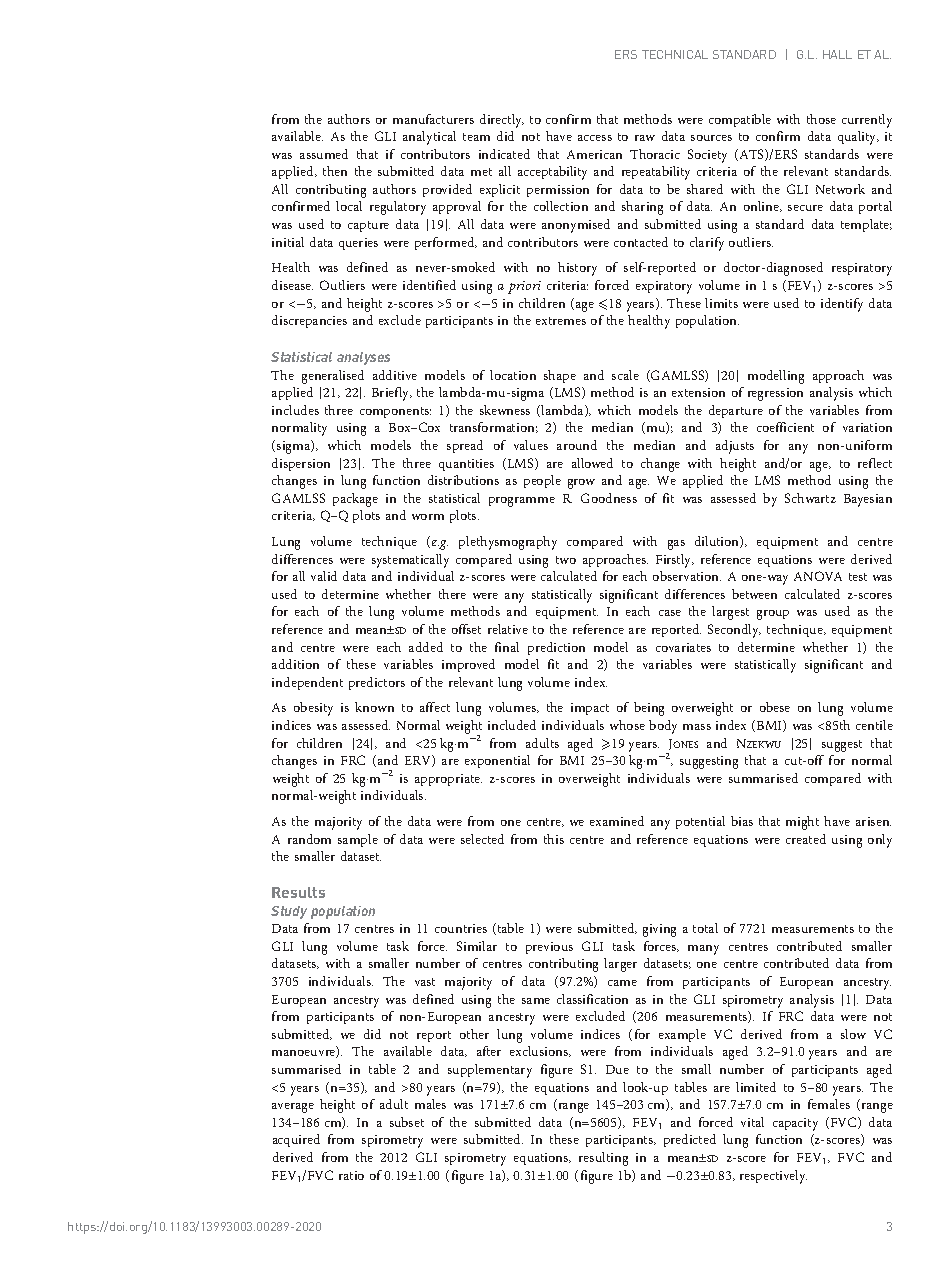  Describe the element at coordinates (554, 839) in the page. I see `this` at that location.
